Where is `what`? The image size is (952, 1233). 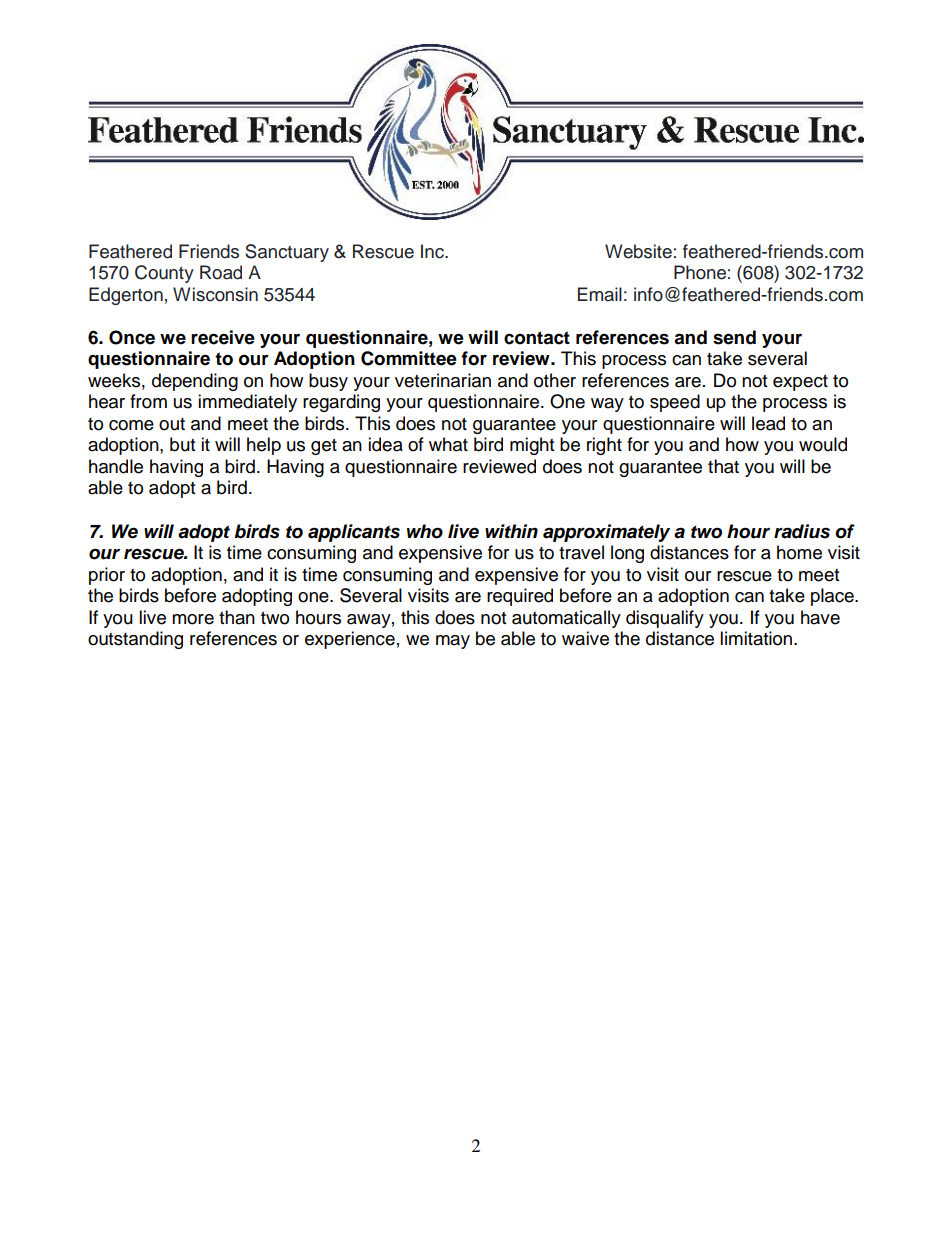 what is located at coordinates (448, 444).
